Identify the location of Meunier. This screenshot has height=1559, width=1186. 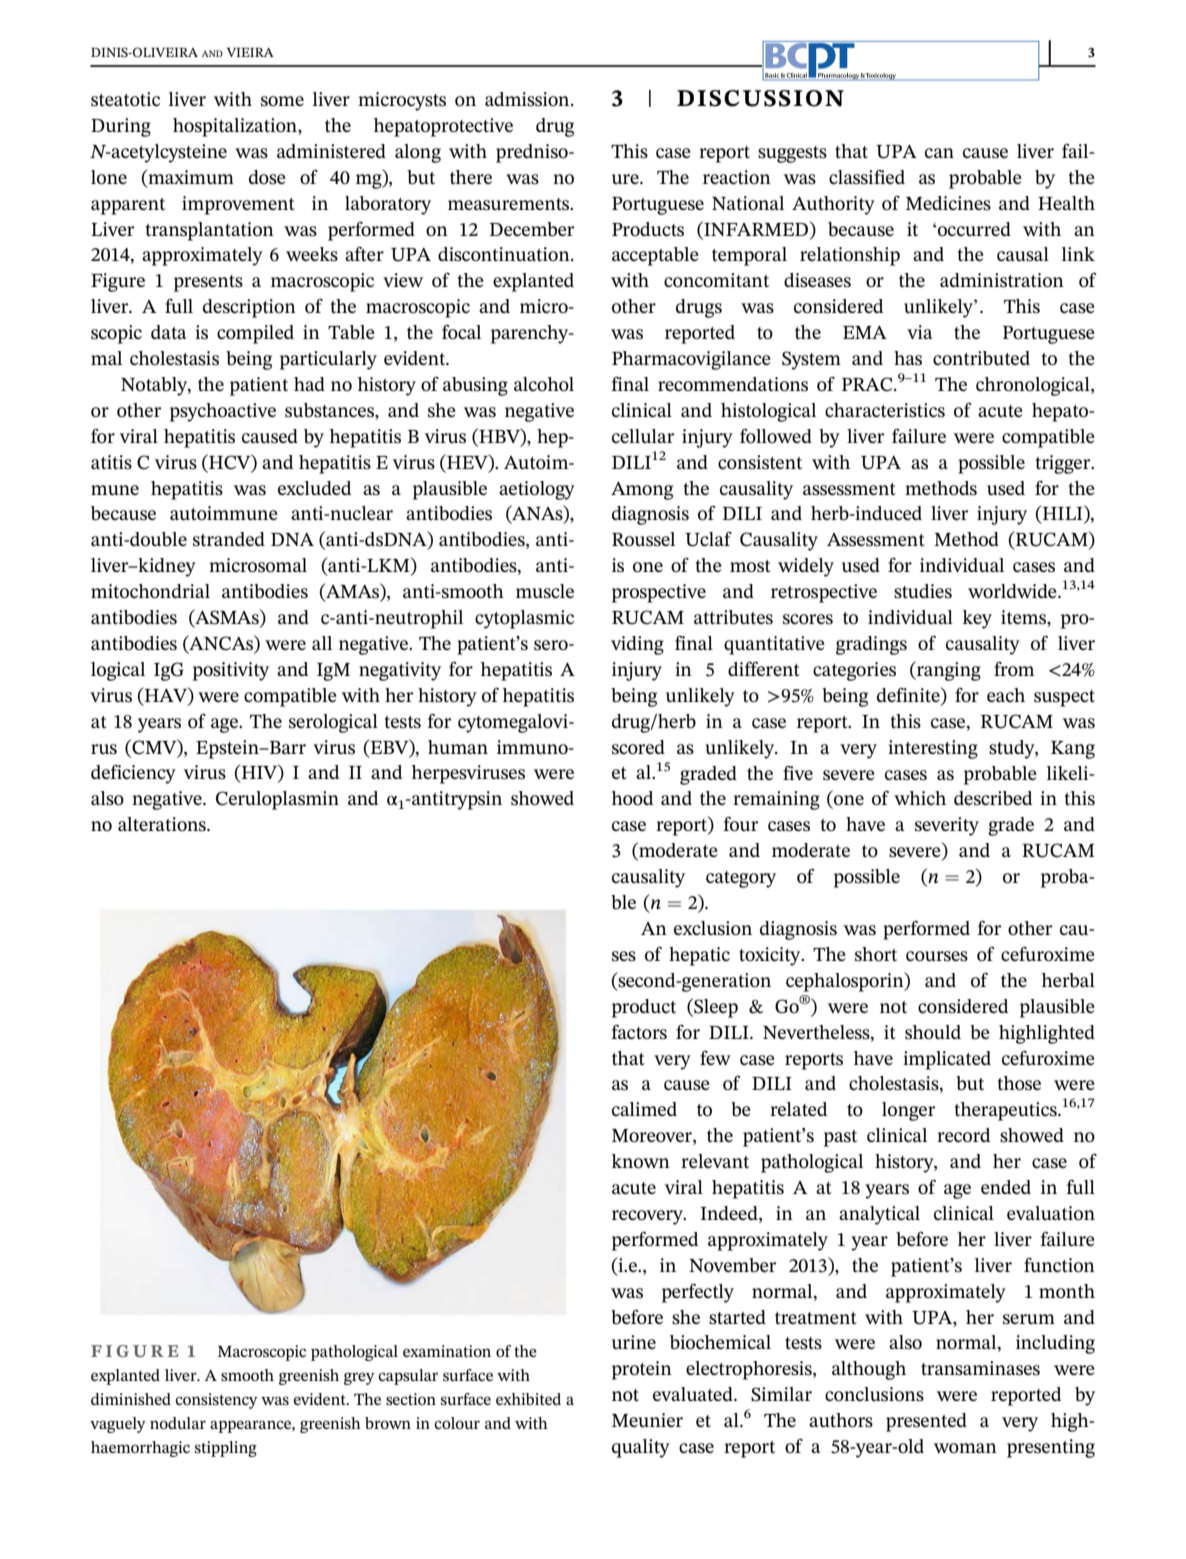
(647, 1420).
